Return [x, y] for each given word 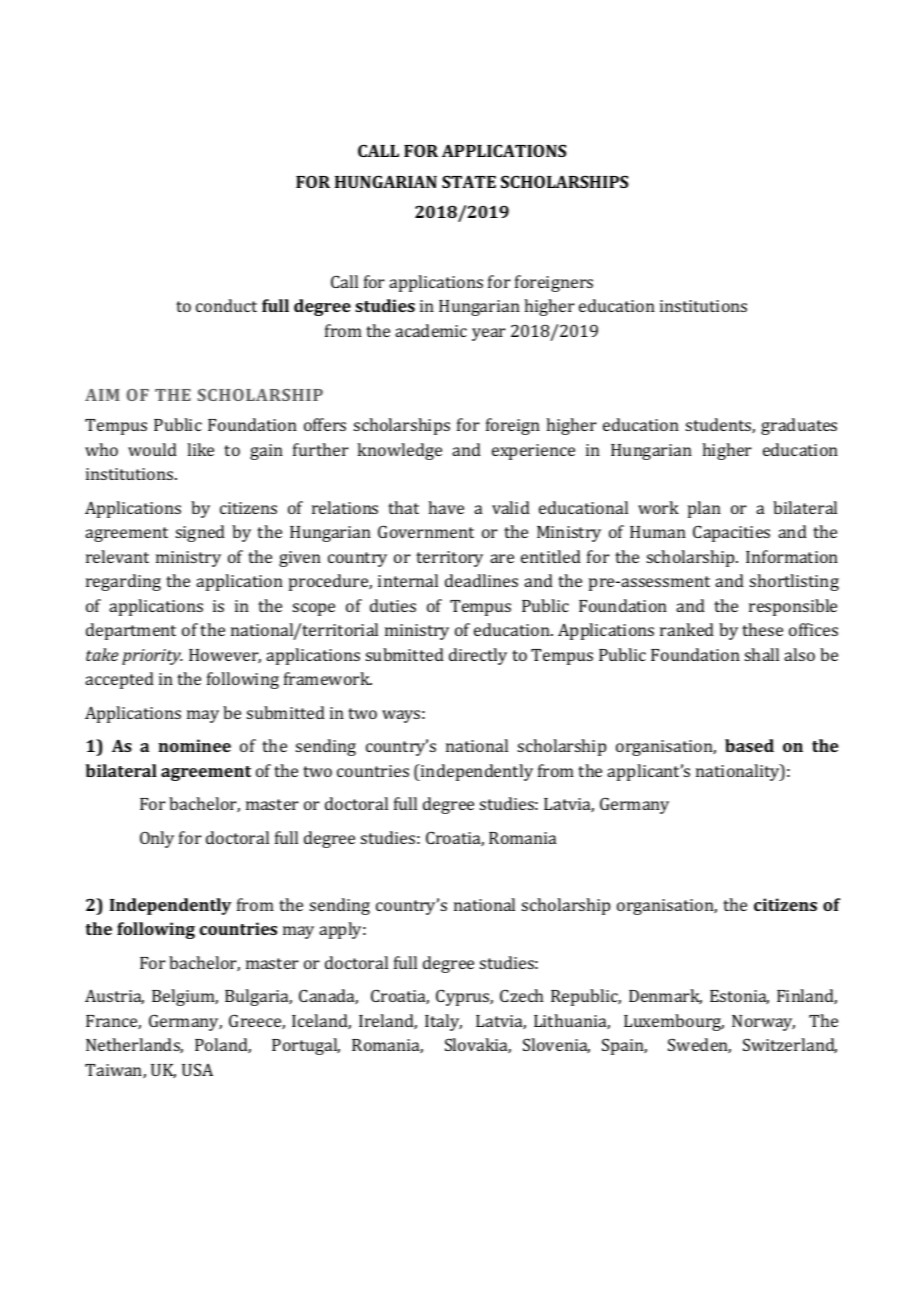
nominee [194, 745]
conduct [226, 305]
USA [197, 1069]
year [489, 334]
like [200, 449]
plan [704, 509]
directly [478, 656]
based [749, 745]
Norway [763, 1023]
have [446, 507]
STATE [469, 181]
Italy [443, 1022]
